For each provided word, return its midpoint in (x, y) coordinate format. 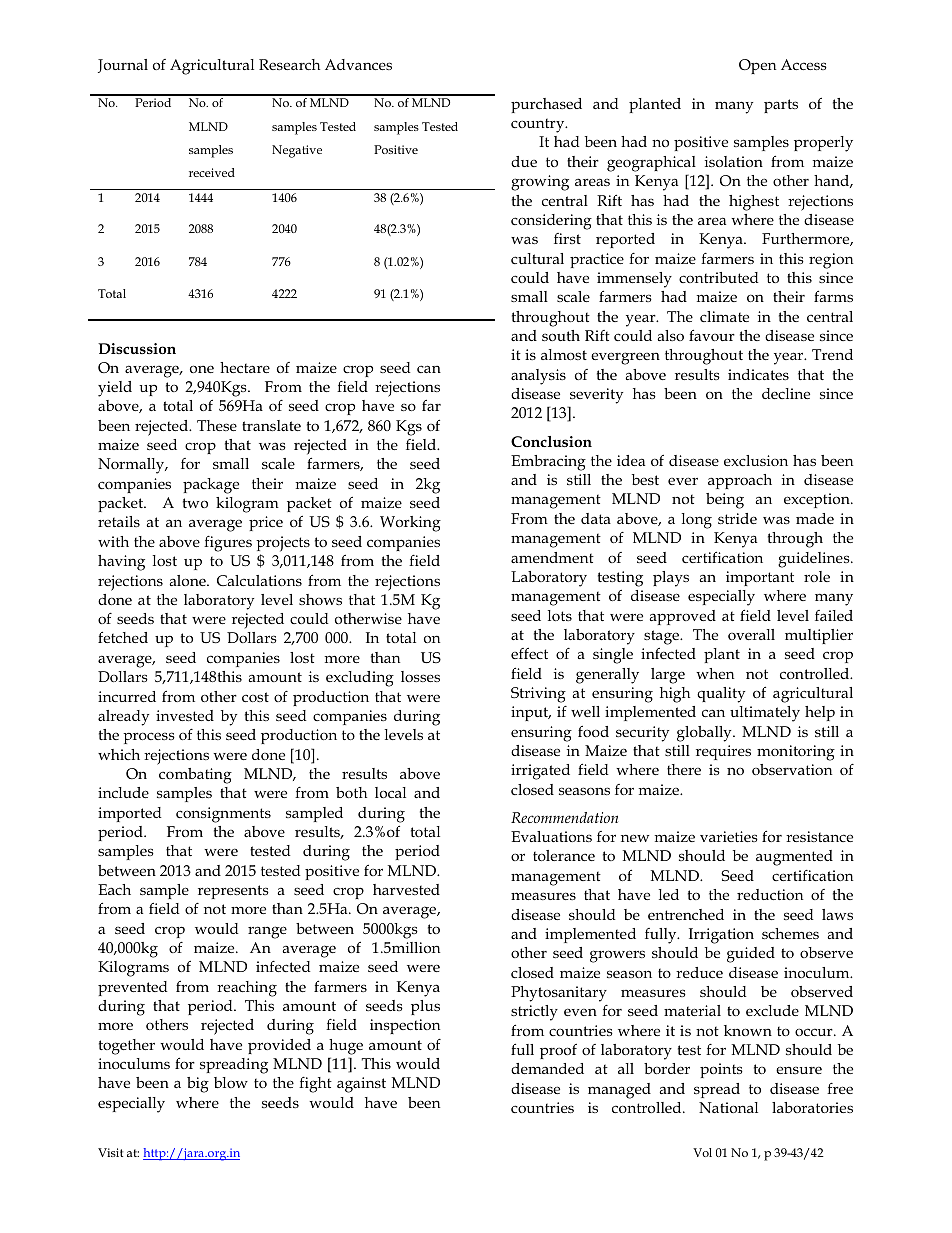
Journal (123, 66)
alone (188, 580)
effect (529, 653)
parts (781, 106)
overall (751, 634)
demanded (547, 1068)
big (198, 1085)
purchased (546, 105)
